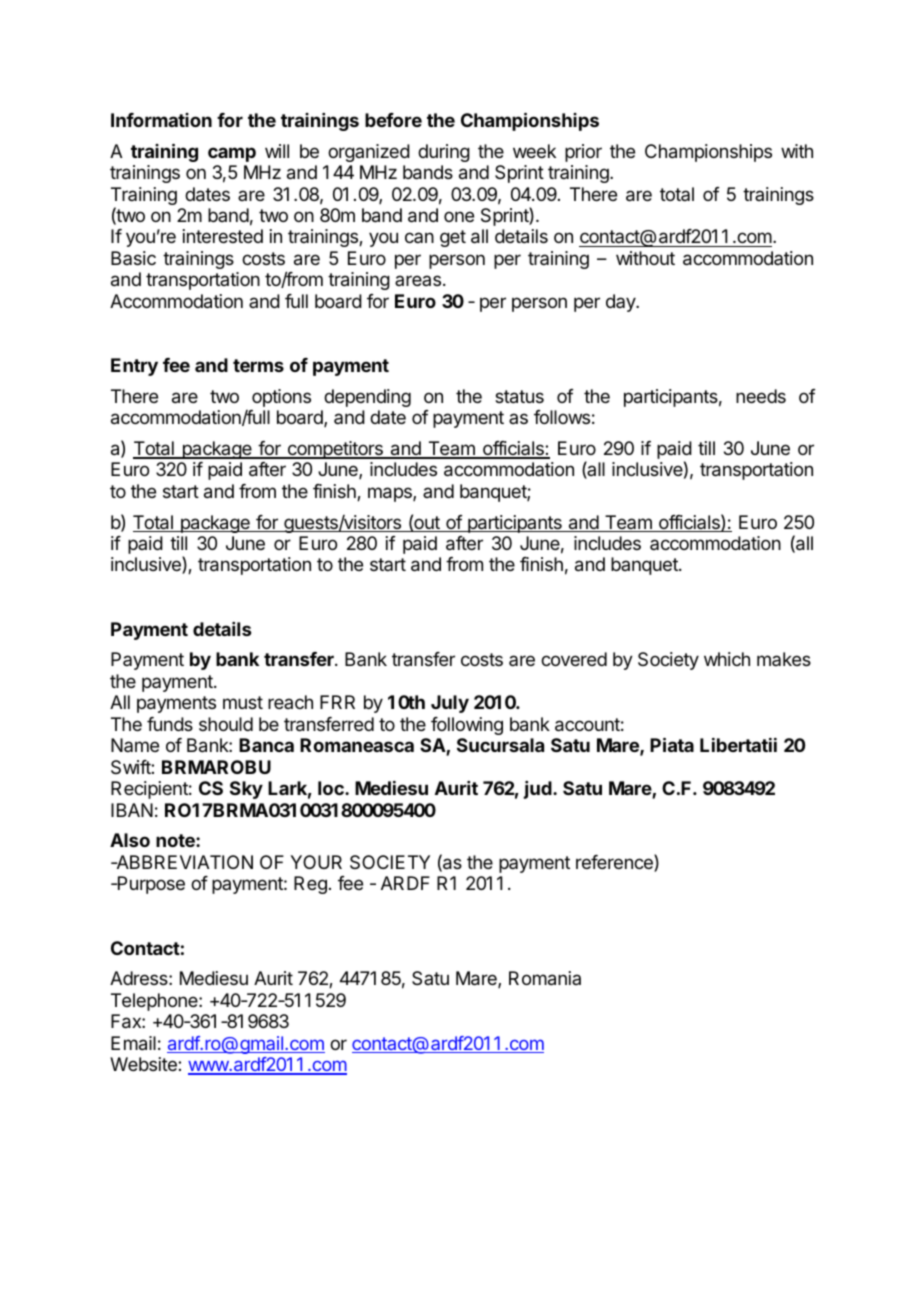 This screenshot has height=1308, width=924. Describe the element at coordinates (545, 978) in the screenshot. I see `Romania` at that location.
